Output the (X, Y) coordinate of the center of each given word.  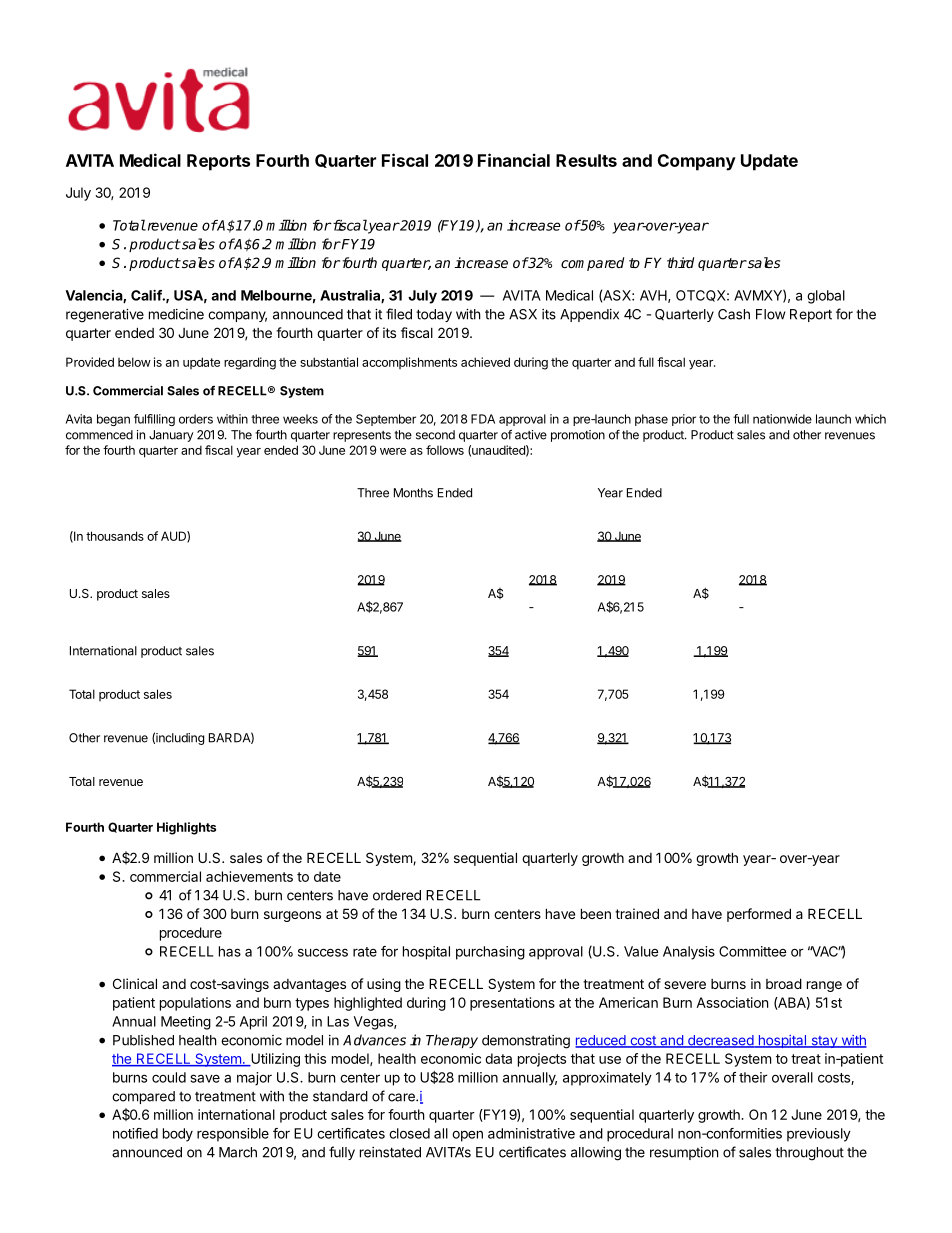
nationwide (782, 419)
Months (413, 493)
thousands (115, 536)
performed (759, 915)
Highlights (186, 828)
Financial (514, 160)
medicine (176, 314)
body (178, 1135)
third (680, 262)
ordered (397, 895)
